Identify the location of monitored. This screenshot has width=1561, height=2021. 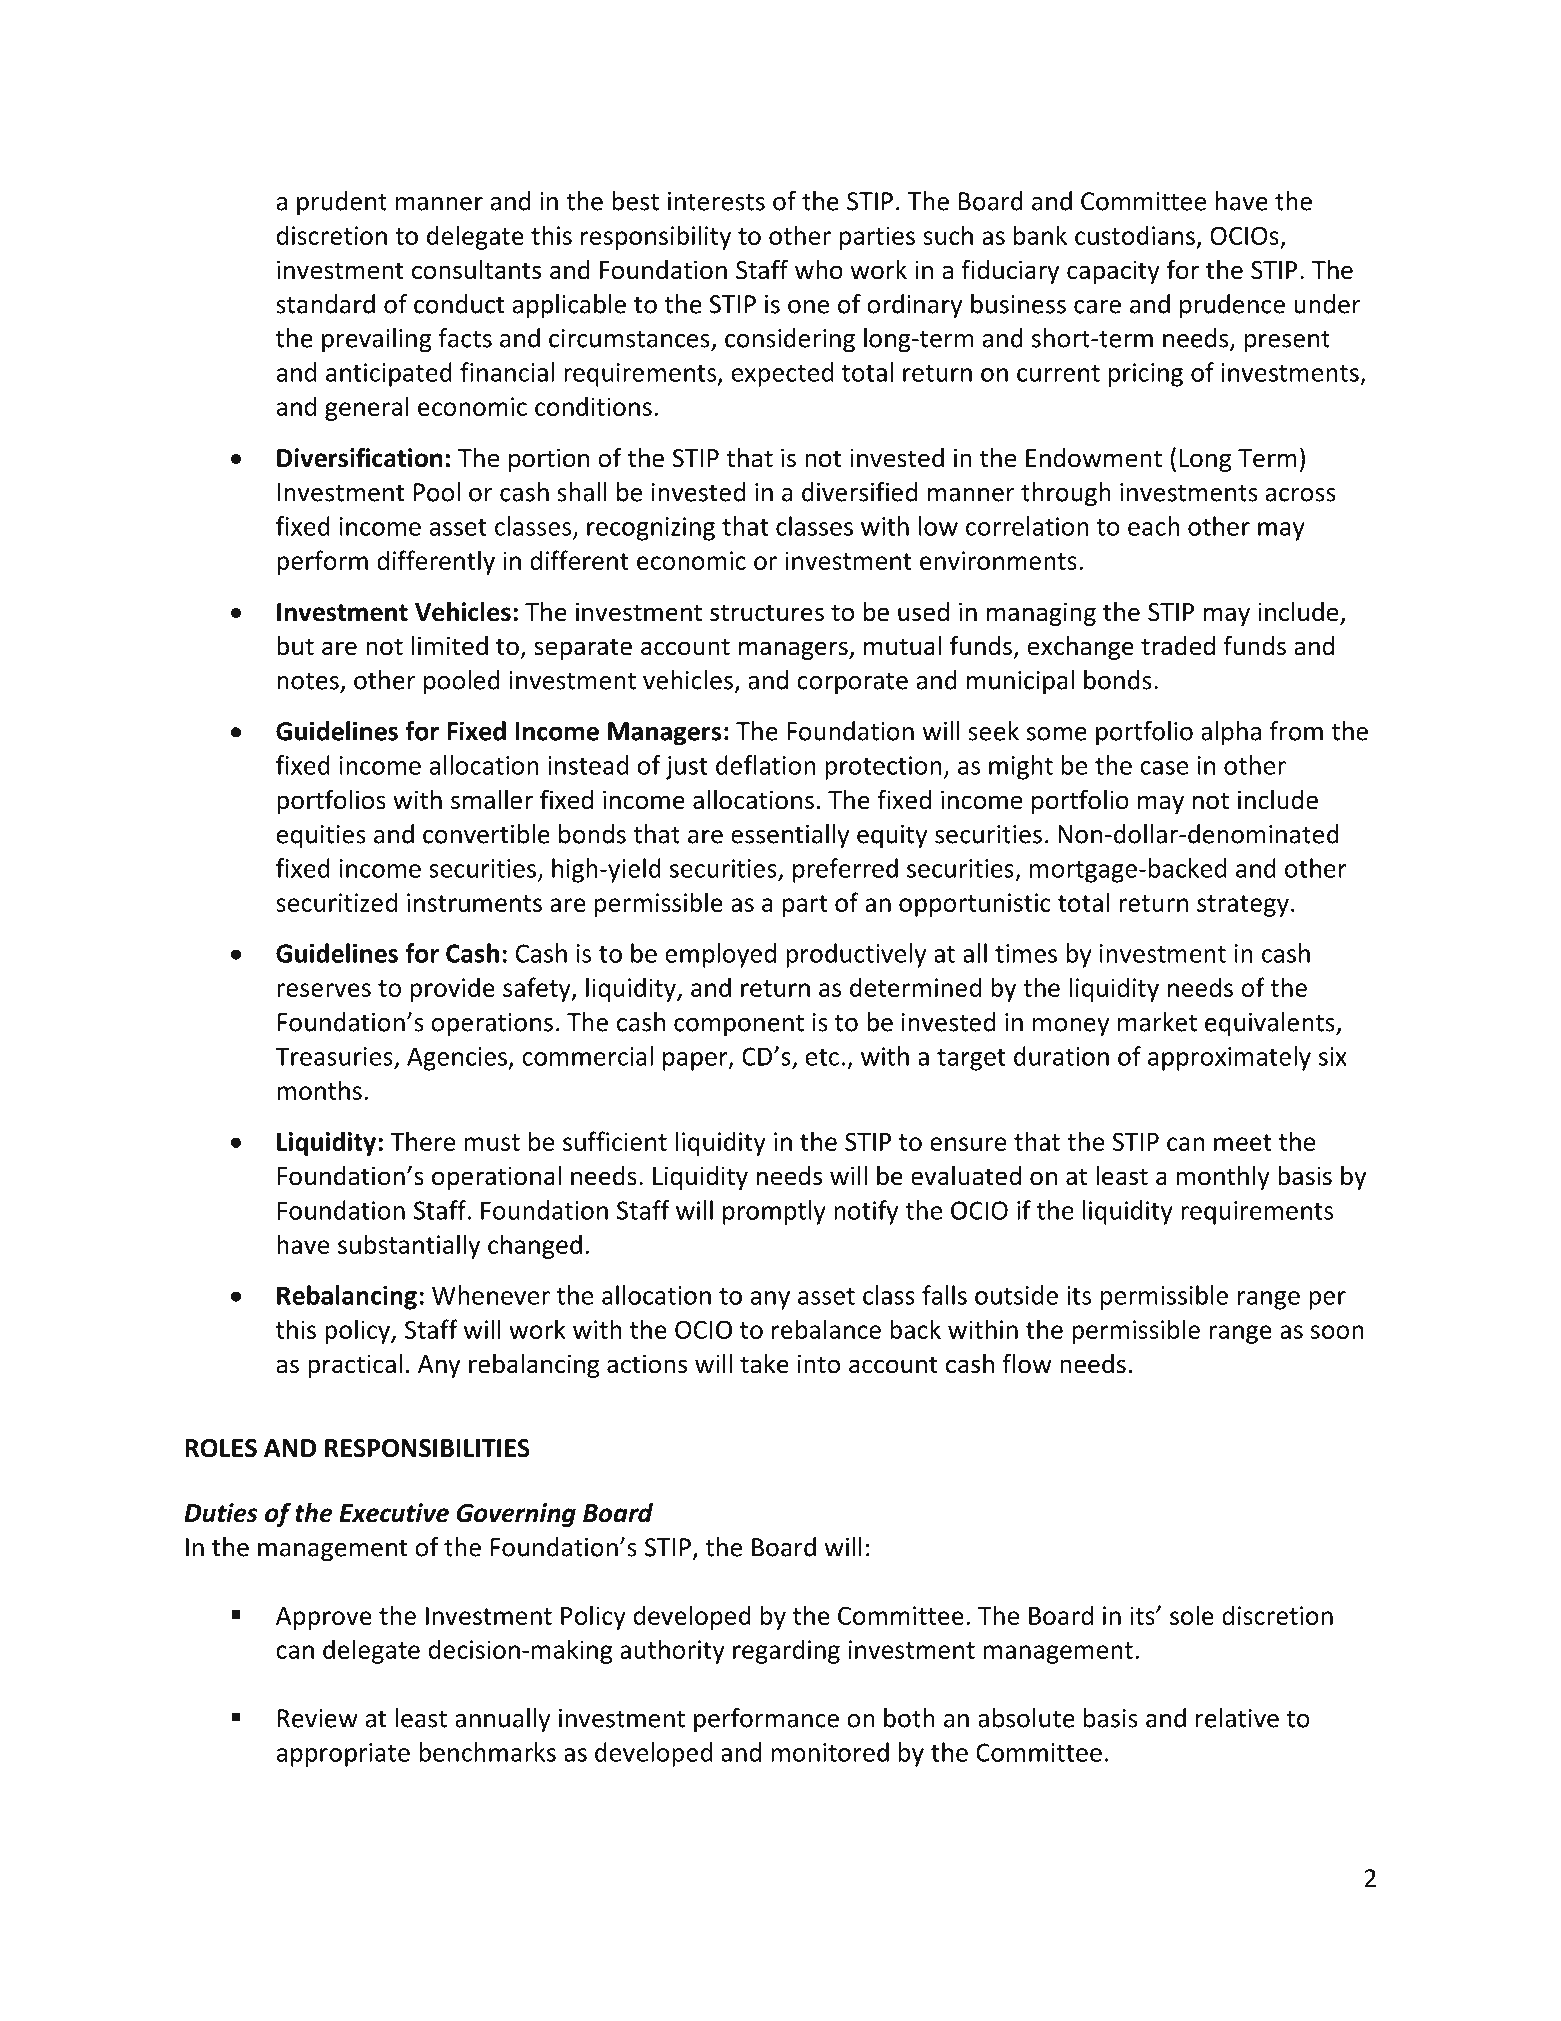
(830, 1752).
